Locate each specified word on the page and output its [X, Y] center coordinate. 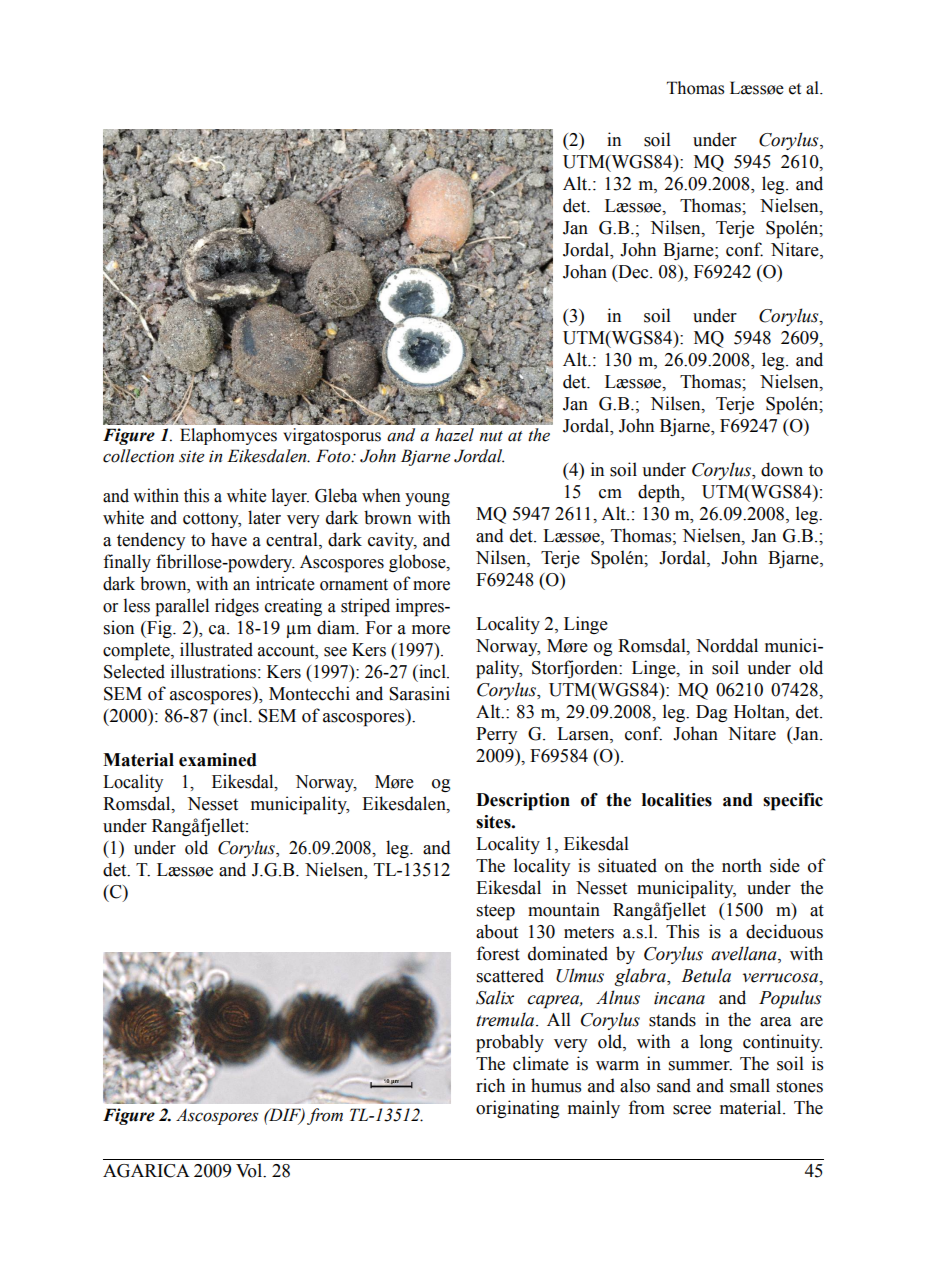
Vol [250, 1170]
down [782, 469]
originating [517, 1109]
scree [692, 1110]
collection [138, 456]
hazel [454, 435]
